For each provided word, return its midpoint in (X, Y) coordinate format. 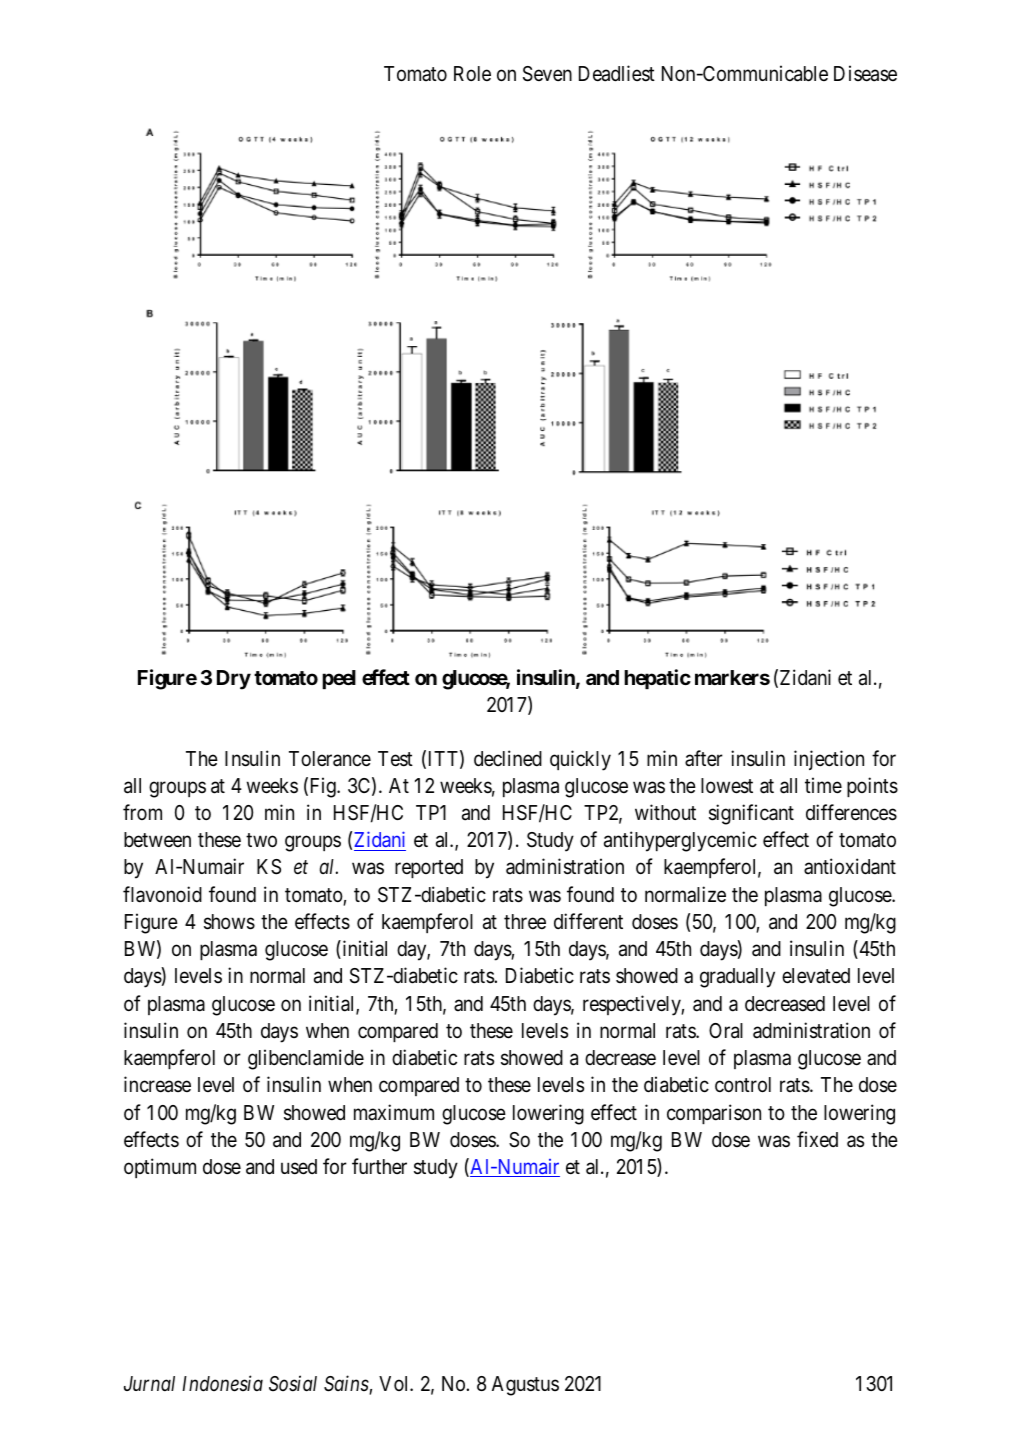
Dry (234, 680)
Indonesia (222, 1383)
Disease (865, 73)
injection (829, 760)
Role (472, 73)
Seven (547, 74)
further (379, 1166)
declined (508, 758)
